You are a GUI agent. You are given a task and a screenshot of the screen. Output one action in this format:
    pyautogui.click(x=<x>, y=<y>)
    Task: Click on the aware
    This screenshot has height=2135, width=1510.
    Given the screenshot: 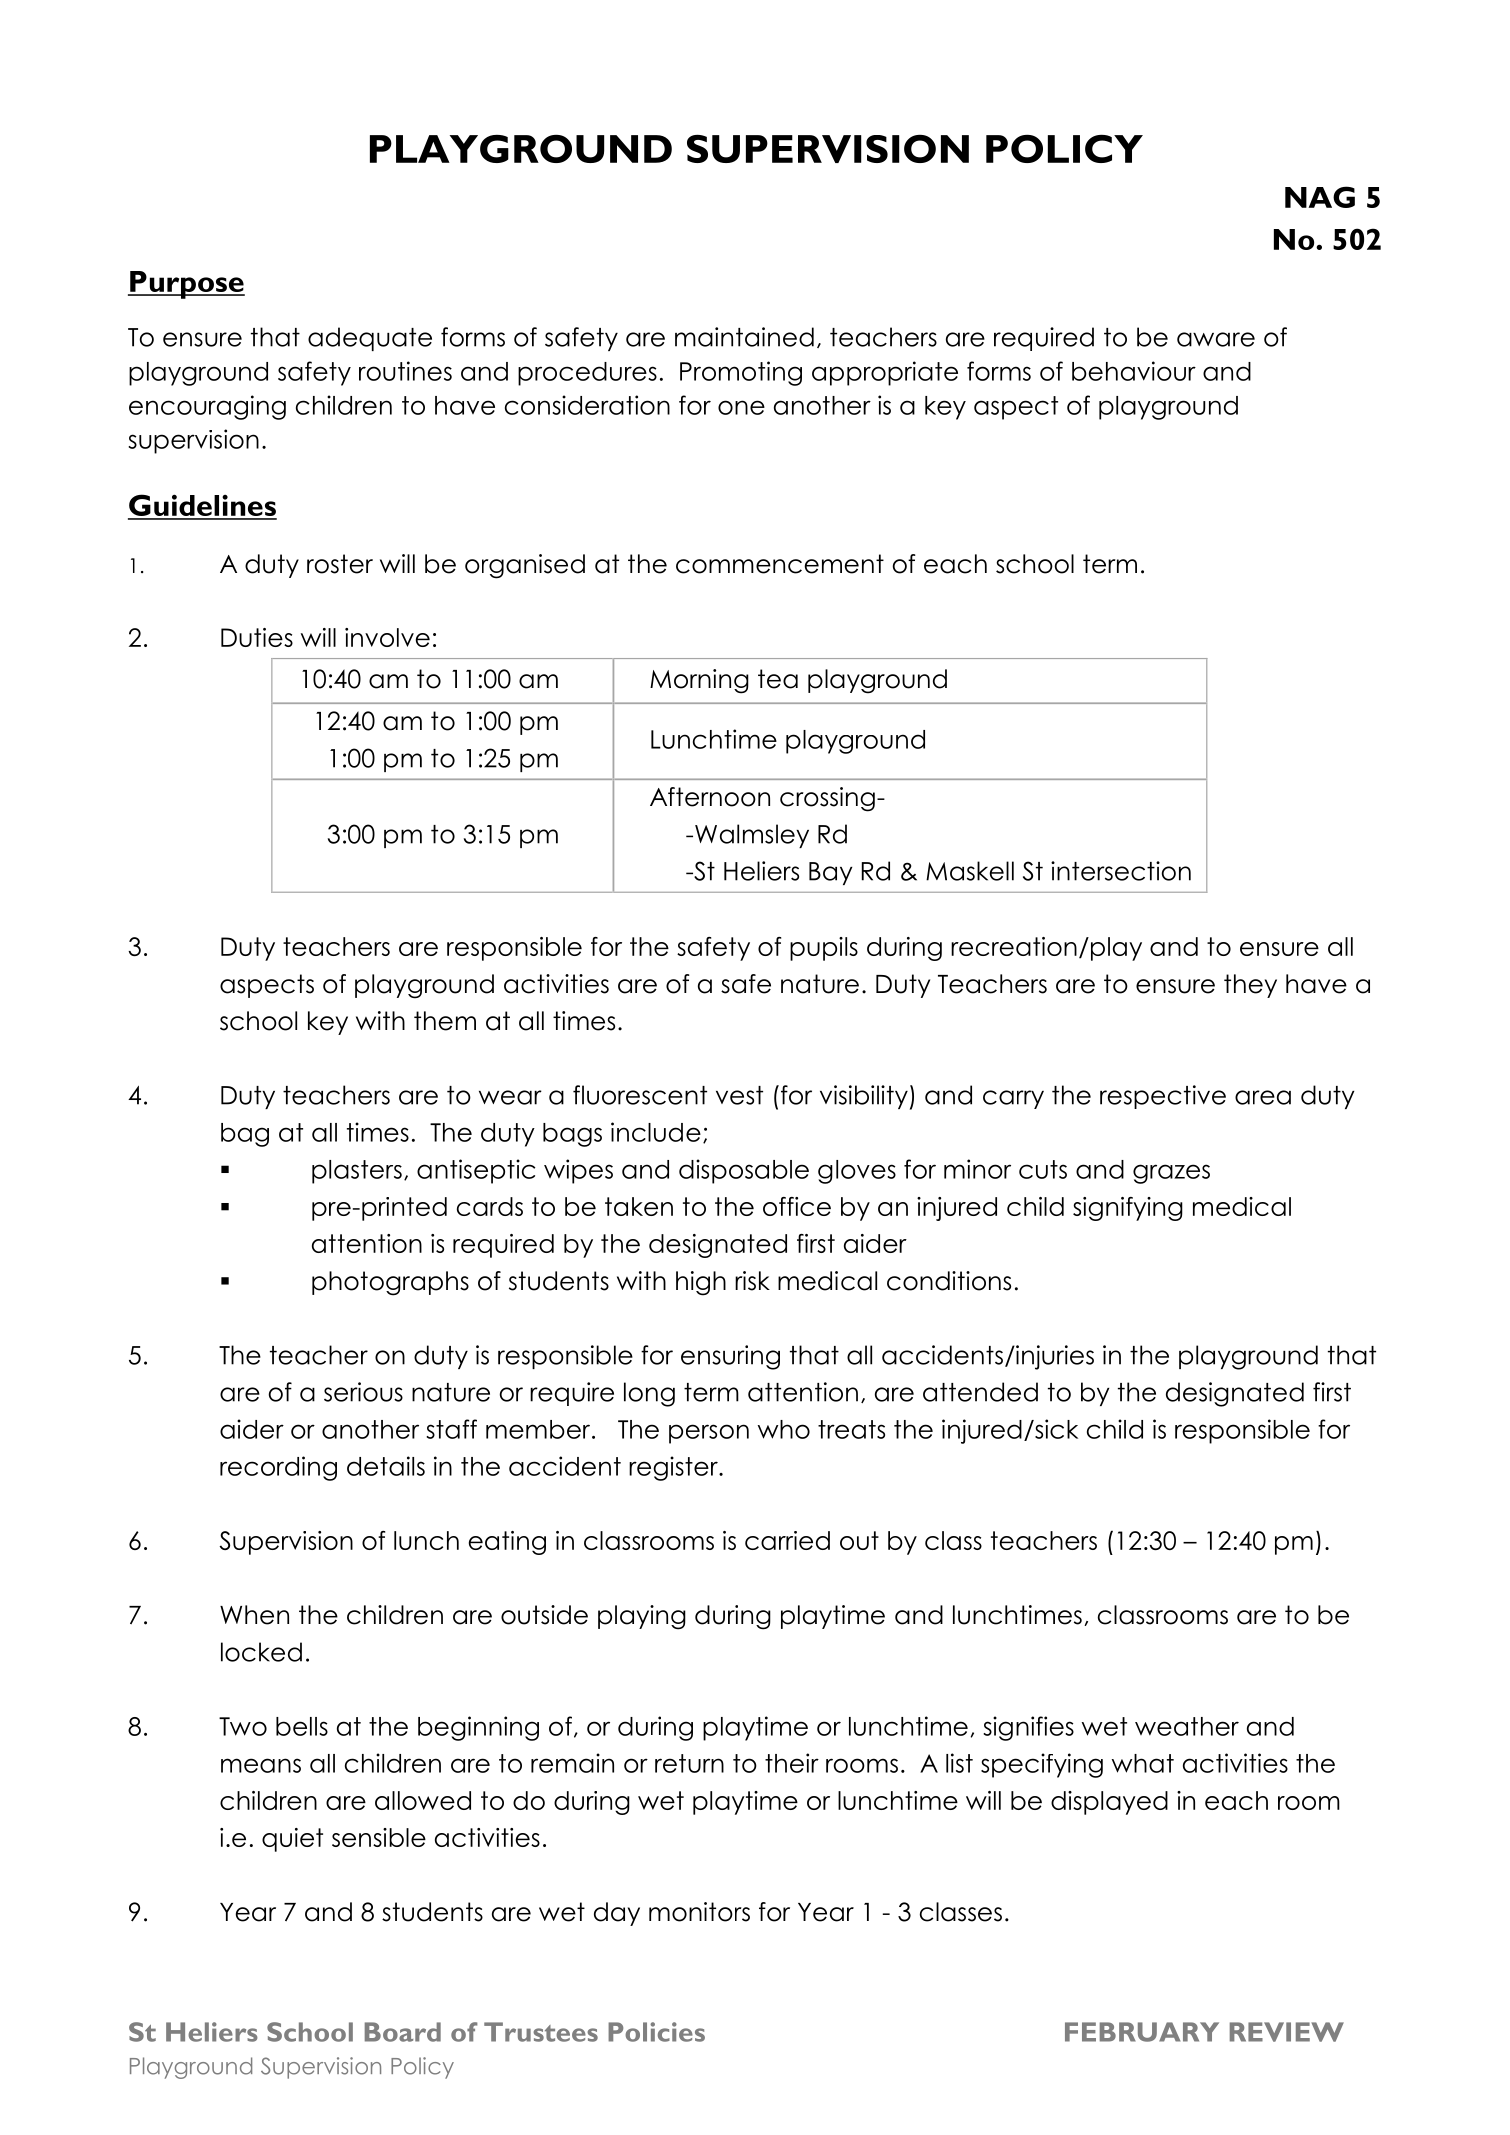 What is the action you would take?
    pyautogui.click(x=1216, y=339)
